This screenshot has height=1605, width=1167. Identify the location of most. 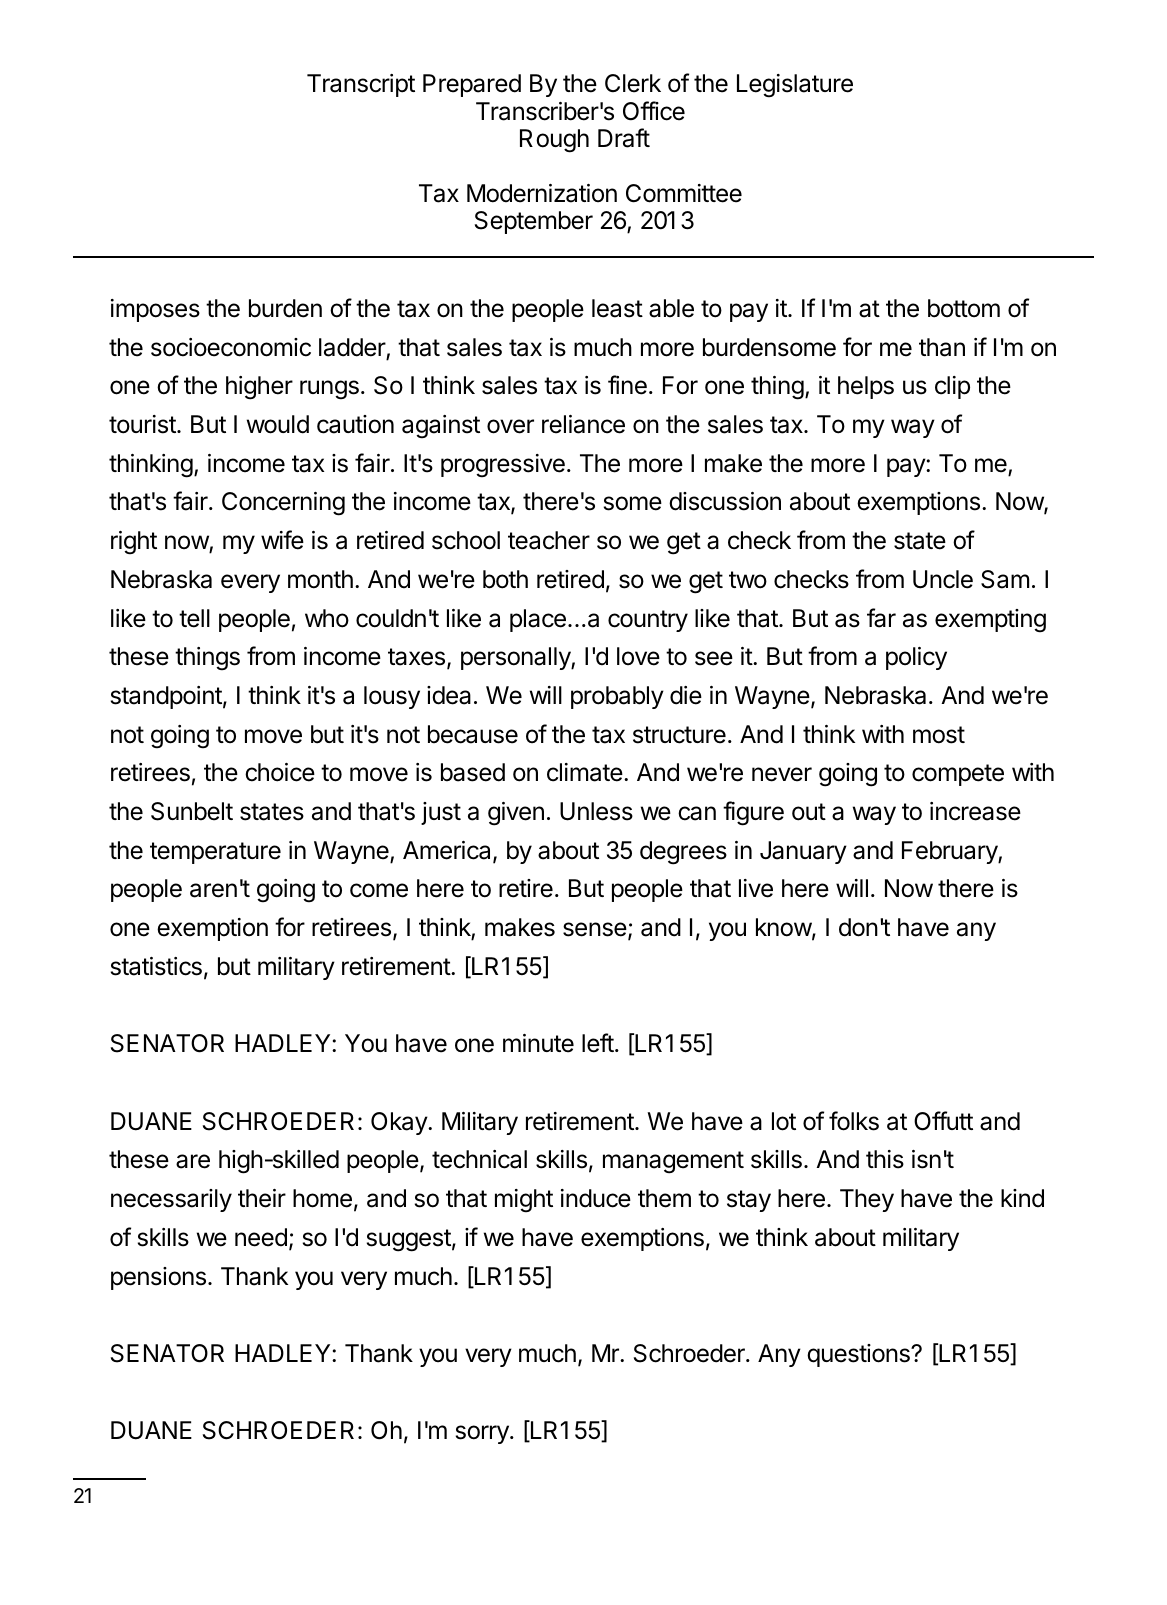
(939, 735).
